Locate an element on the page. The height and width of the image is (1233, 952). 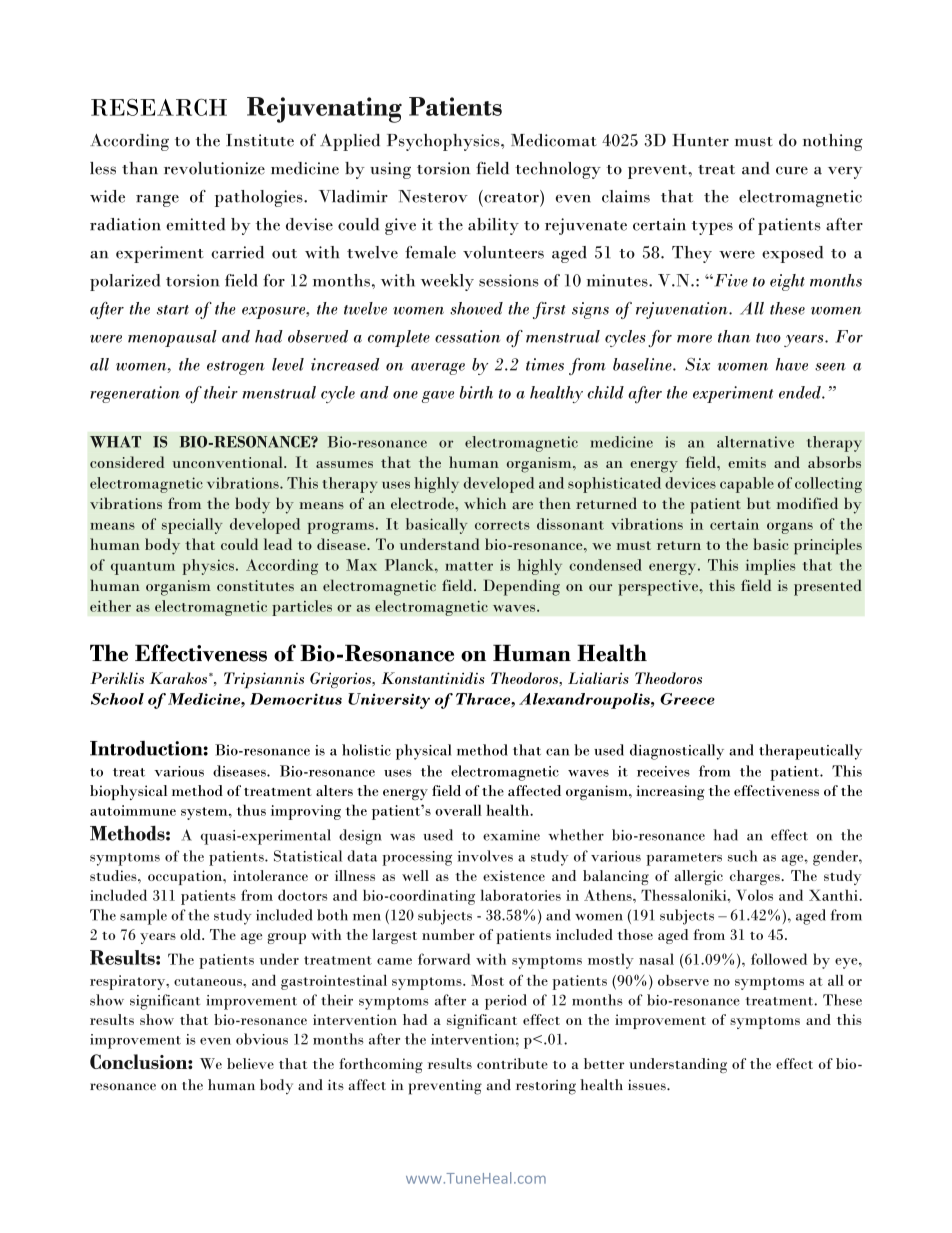
Hunter is located at coordinates (701, 140).
